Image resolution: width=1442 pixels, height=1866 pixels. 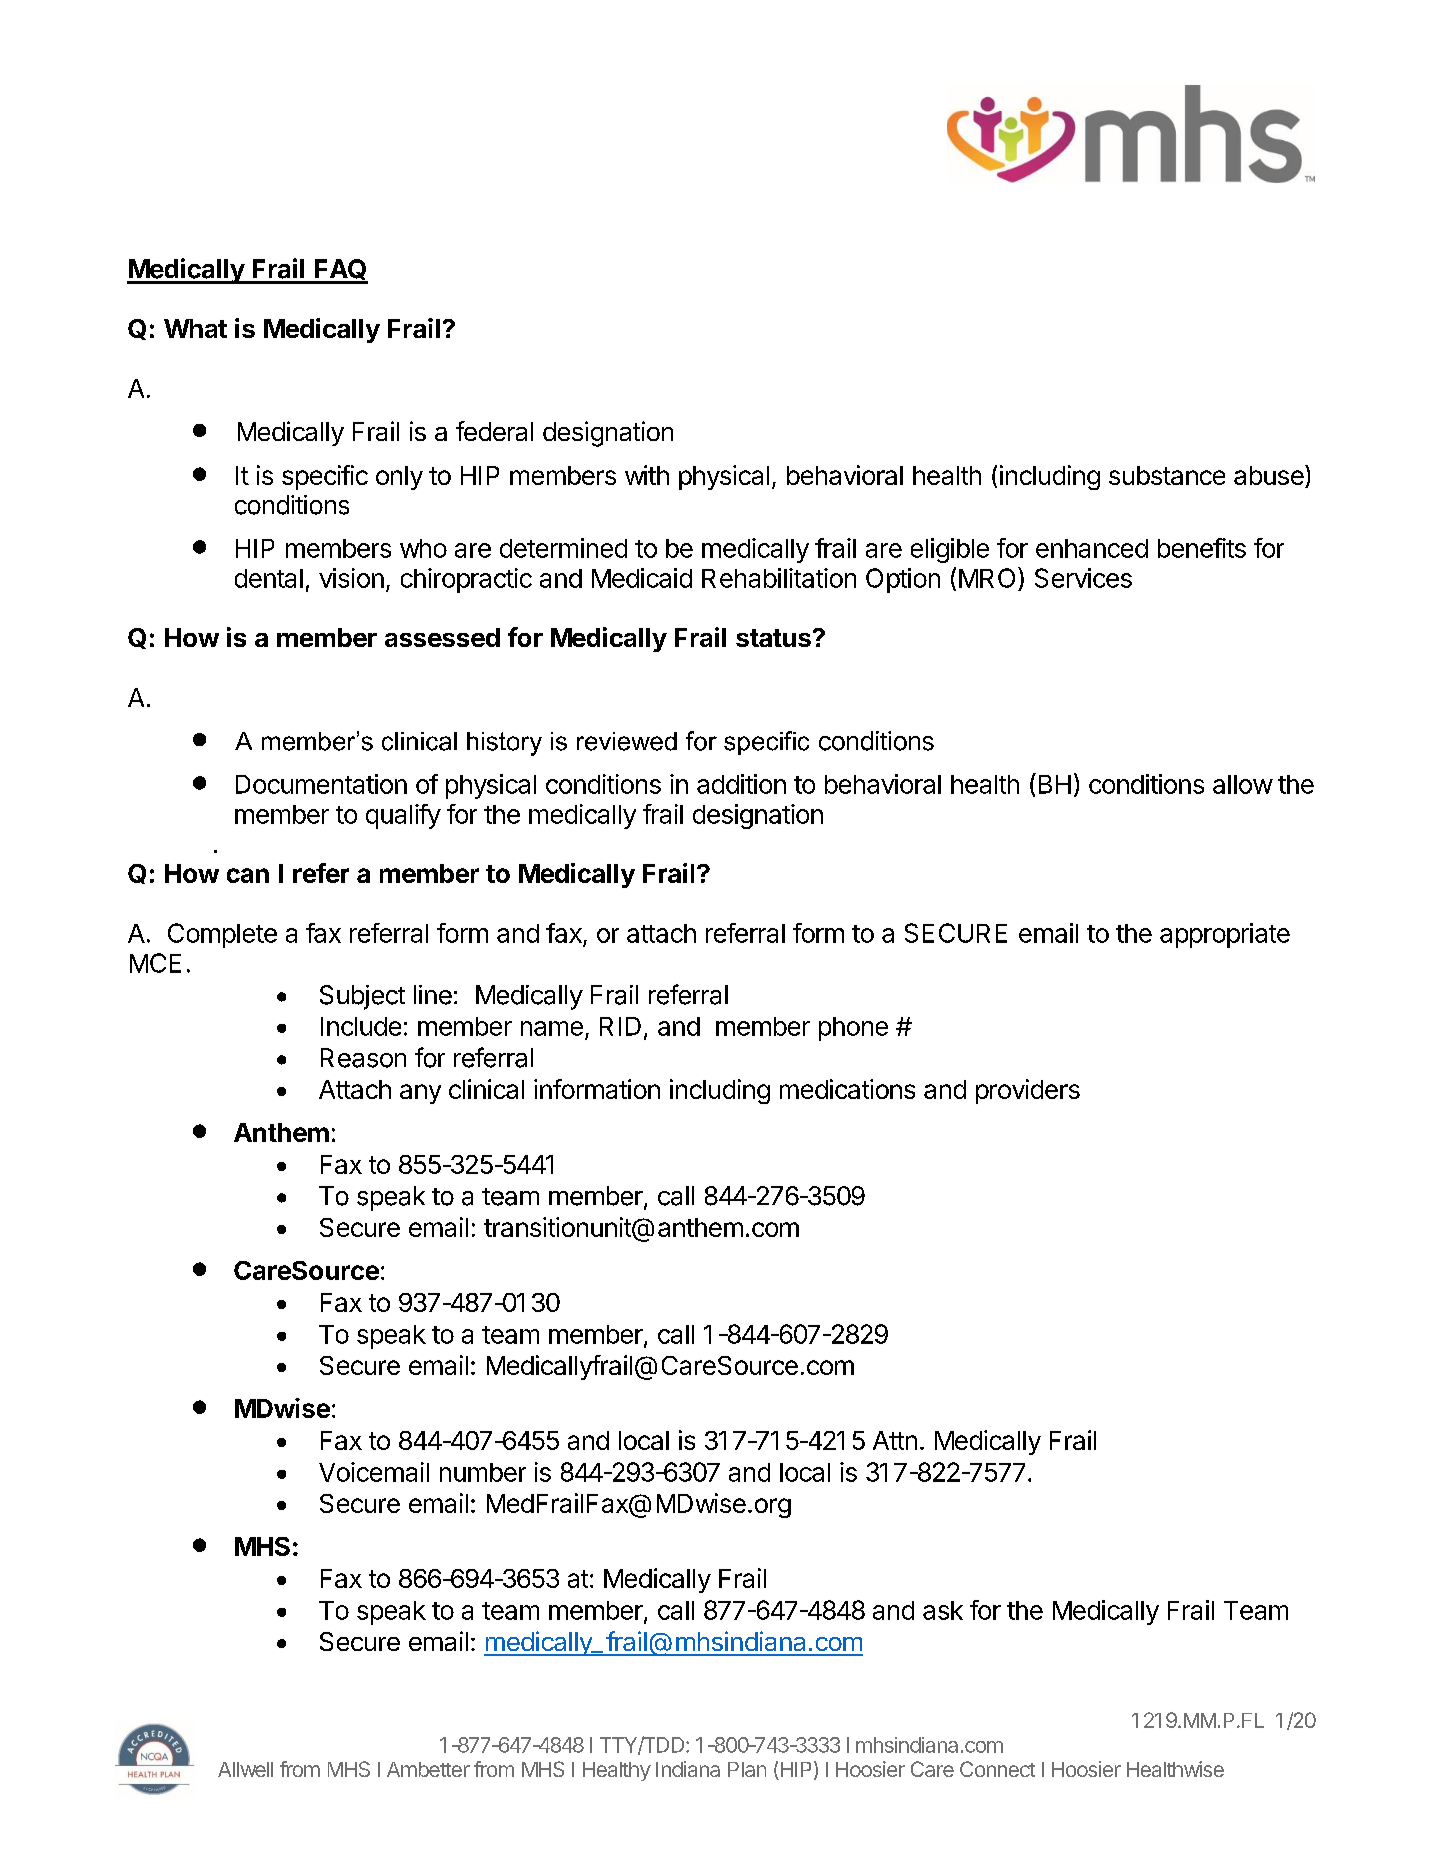 What do you see at coordinates (647, 475) in the screenshot?
I see `with` at bounding box center [647, 475].
